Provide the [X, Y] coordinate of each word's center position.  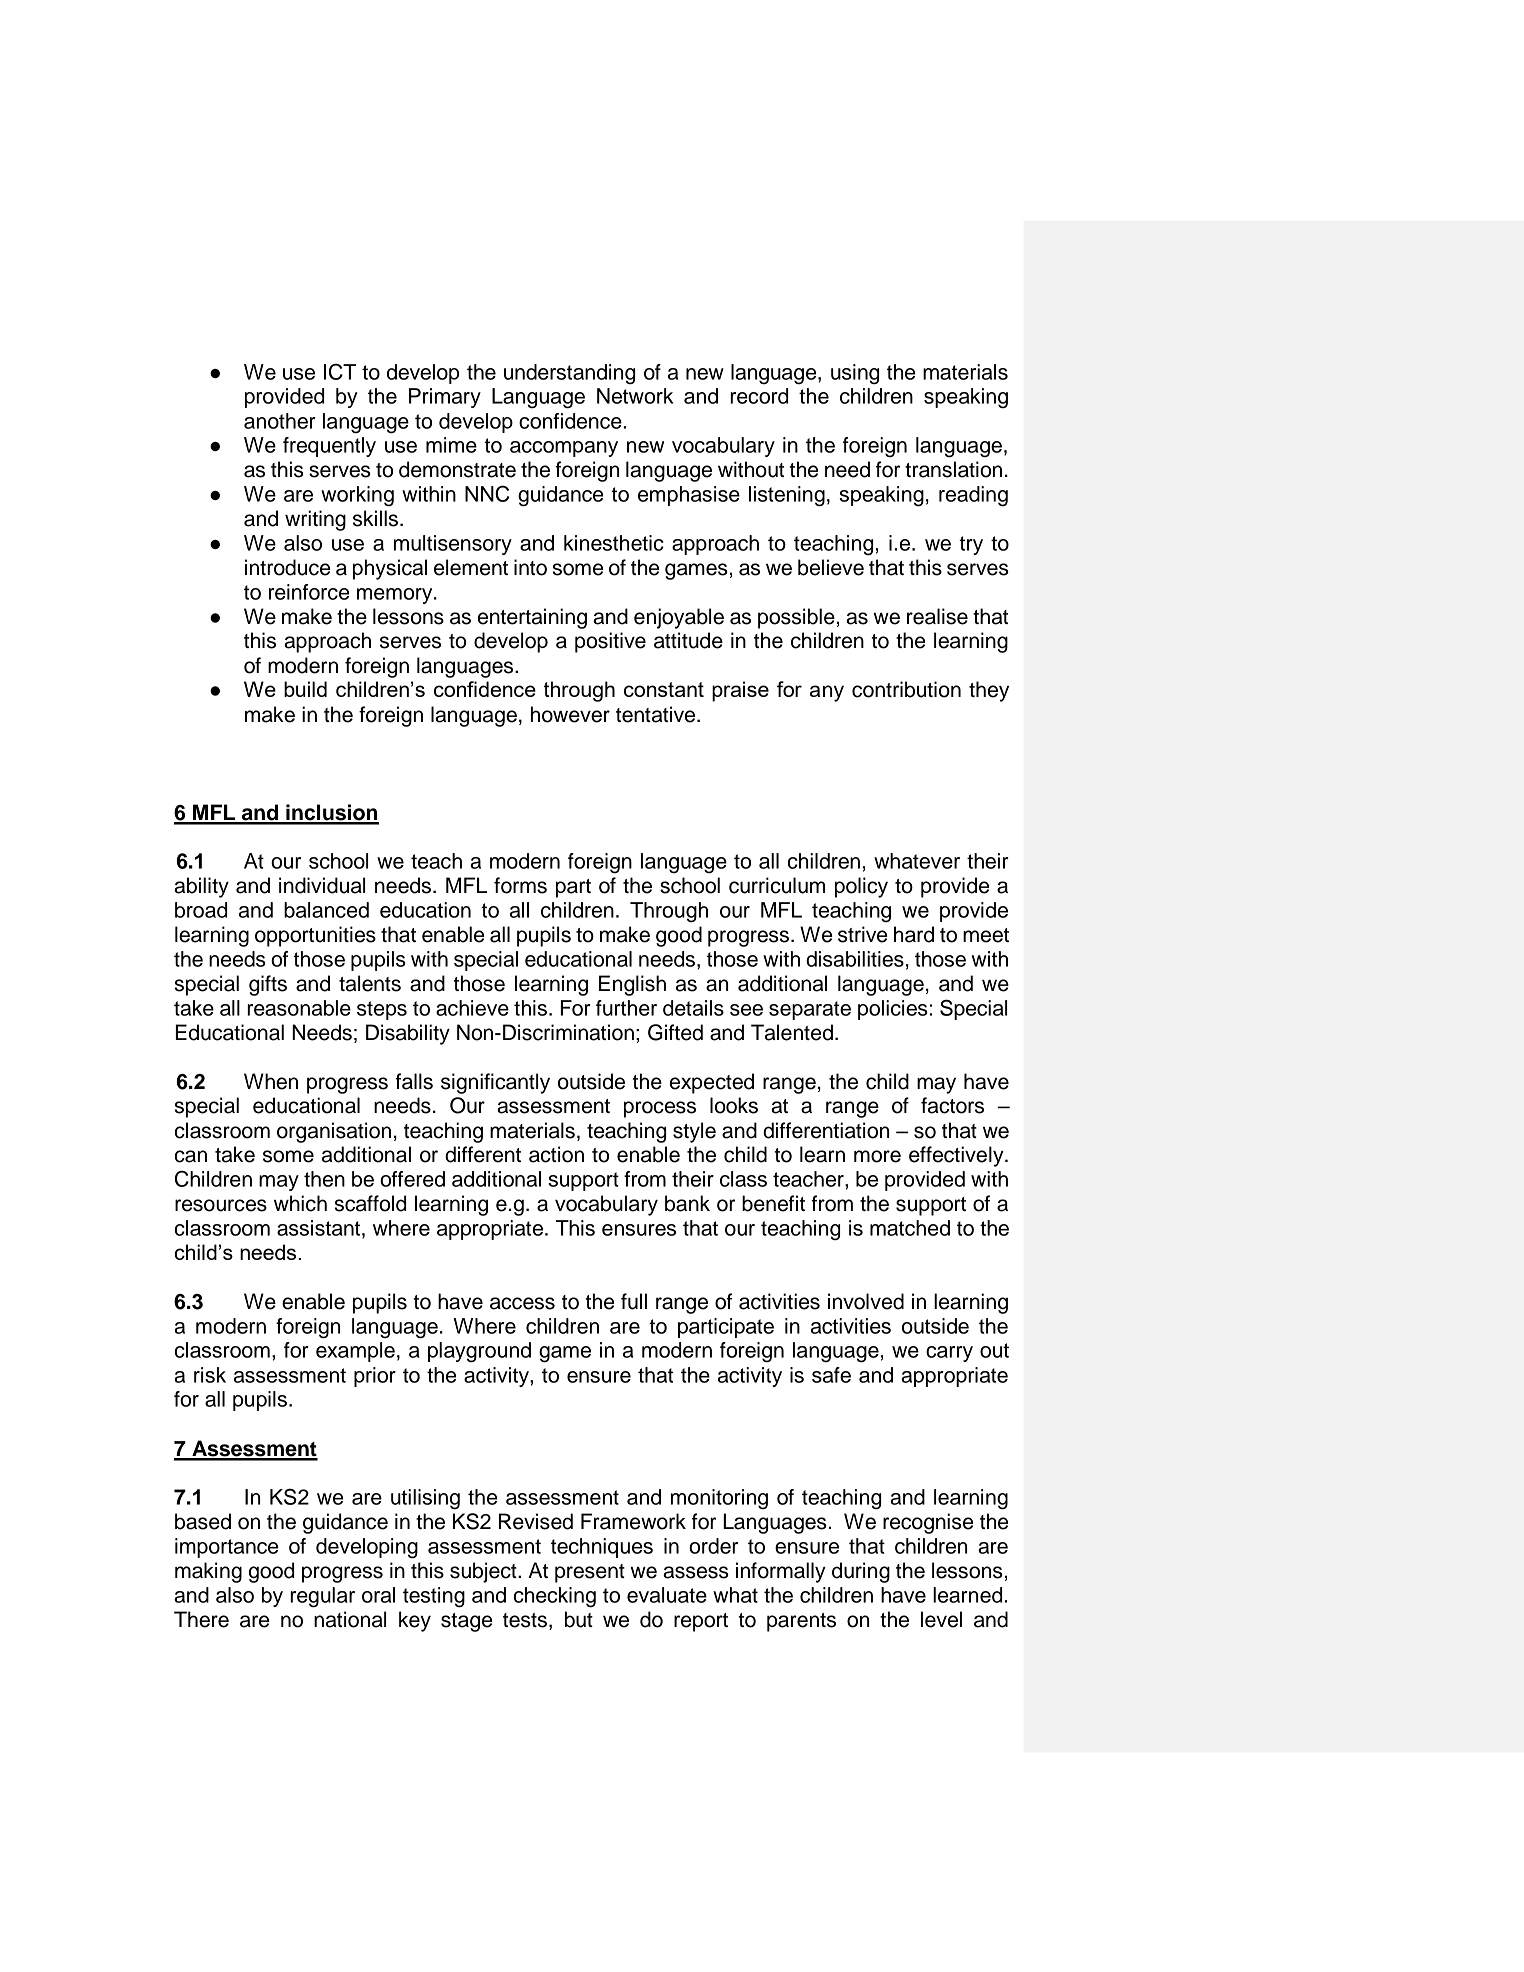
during [861, 1572]
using [855, 374]
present [590, 1573]
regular [322, 1597]
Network [635, 396]
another [280, 421]
